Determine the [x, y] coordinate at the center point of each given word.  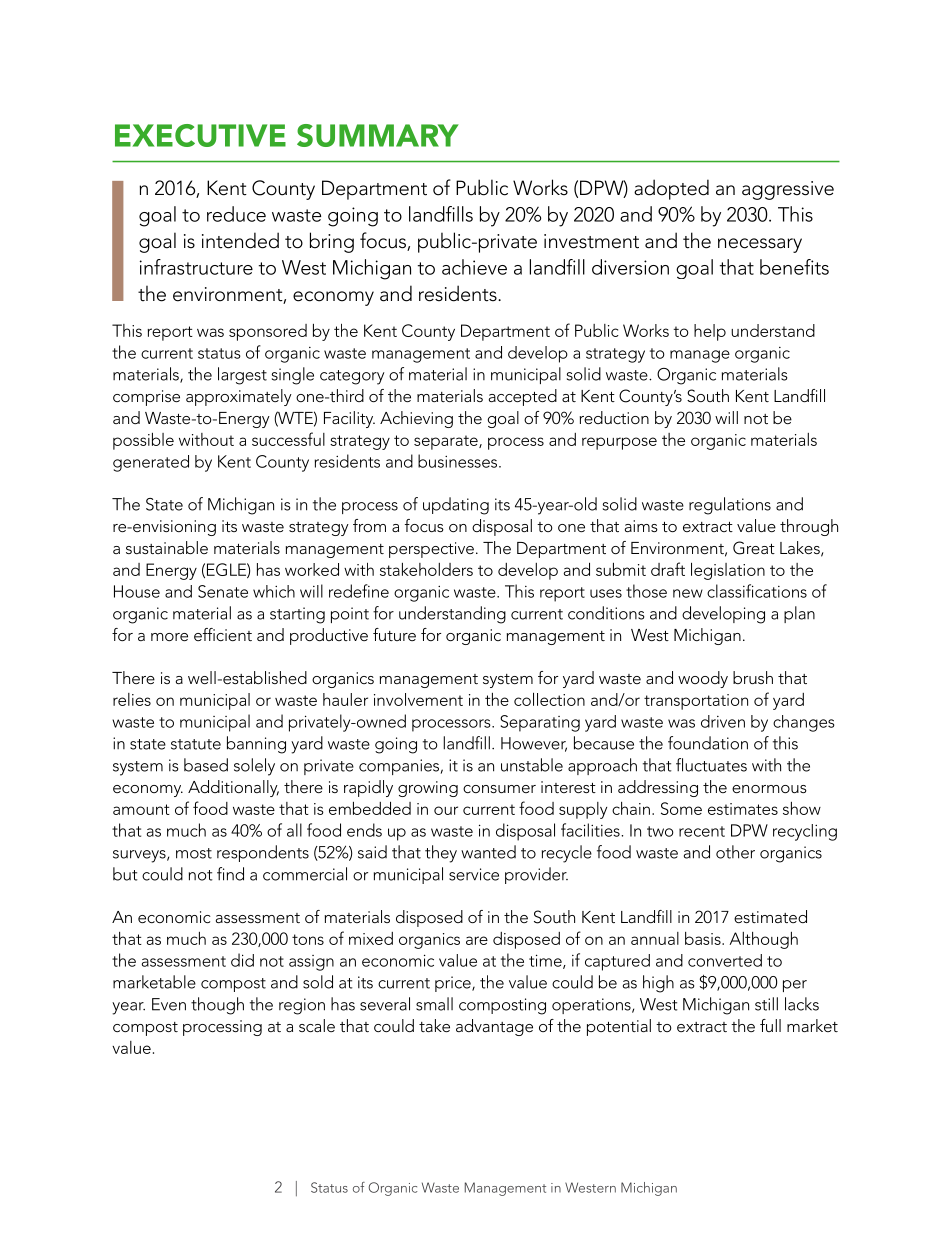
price [454, 984]
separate [447, 442]
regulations [730, 506]
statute [196, 744]
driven [723, 721]
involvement [418, 699]
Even [169, 1004]
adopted [671, 189]
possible [143, 441]
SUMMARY [378, 135]
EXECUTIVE [200, 135]
